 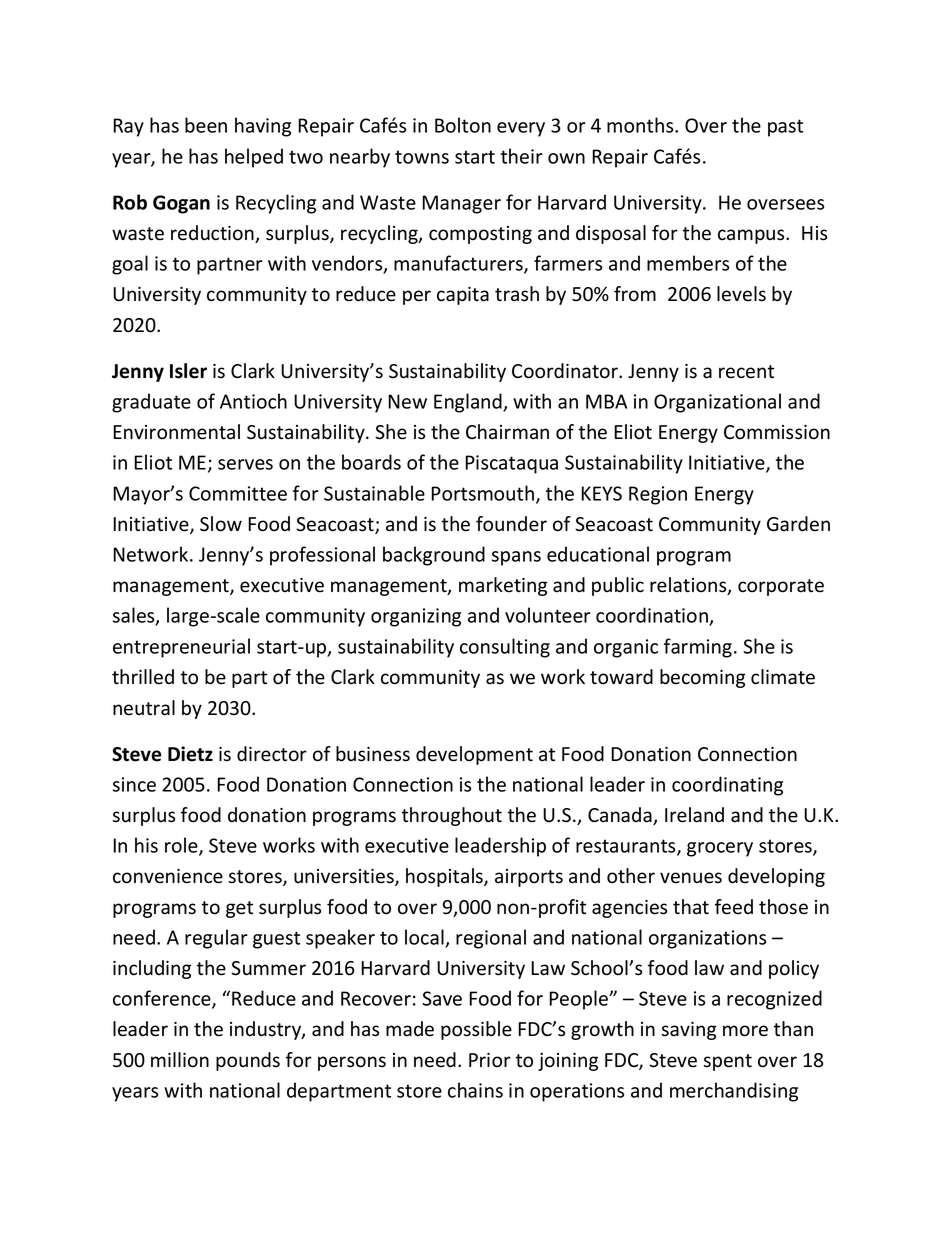 What do you see at coordinates (180, 1060) in the page?
I see `million` at bounding box center [180, 1060].
